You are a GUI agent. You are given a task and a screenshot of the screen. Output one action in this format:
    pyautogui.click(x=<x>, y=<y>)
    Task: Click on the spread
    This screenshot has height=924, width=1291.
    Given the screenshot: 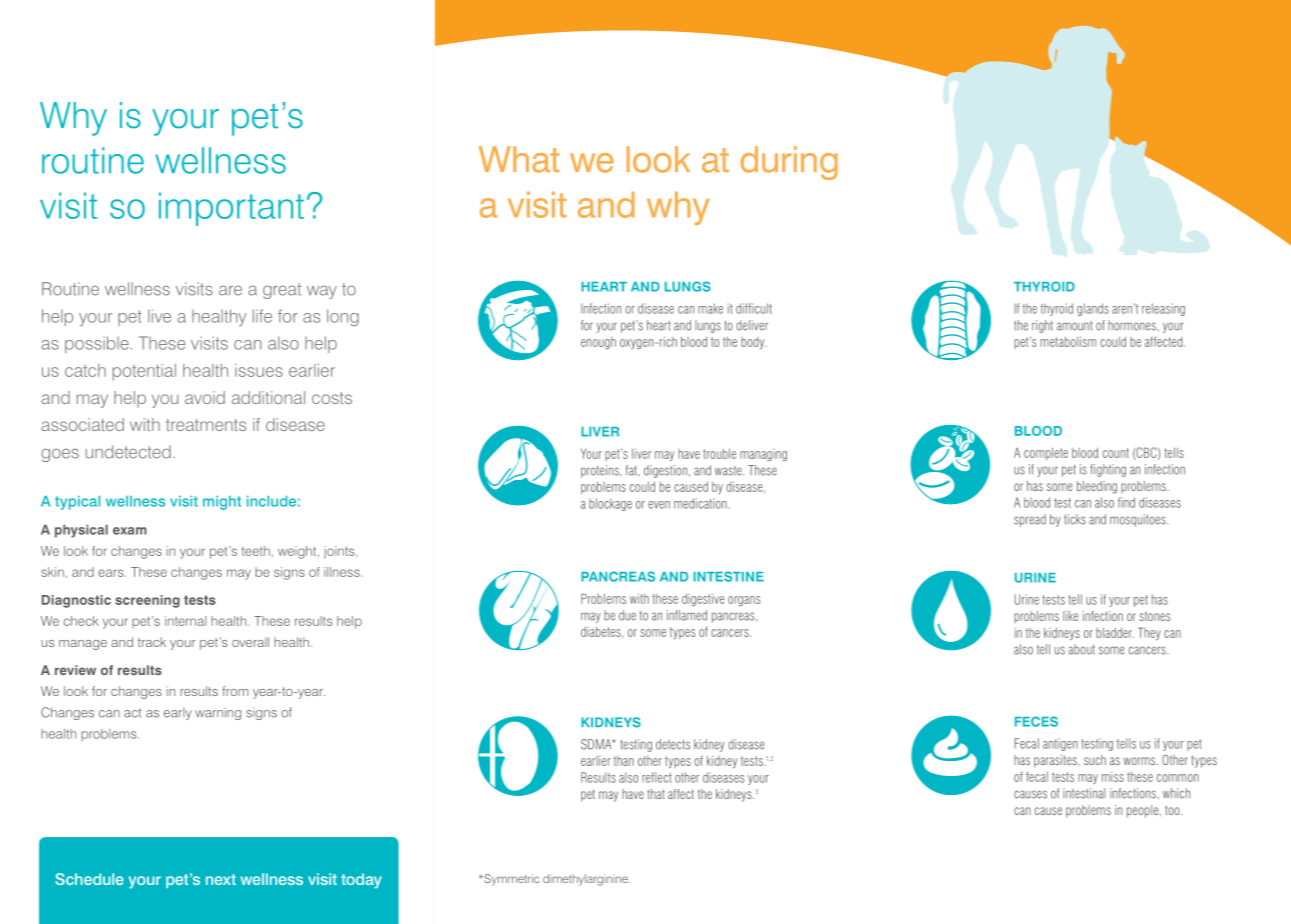 What is the action you would take?
    pyautogui.click(x=1030, y=520)
